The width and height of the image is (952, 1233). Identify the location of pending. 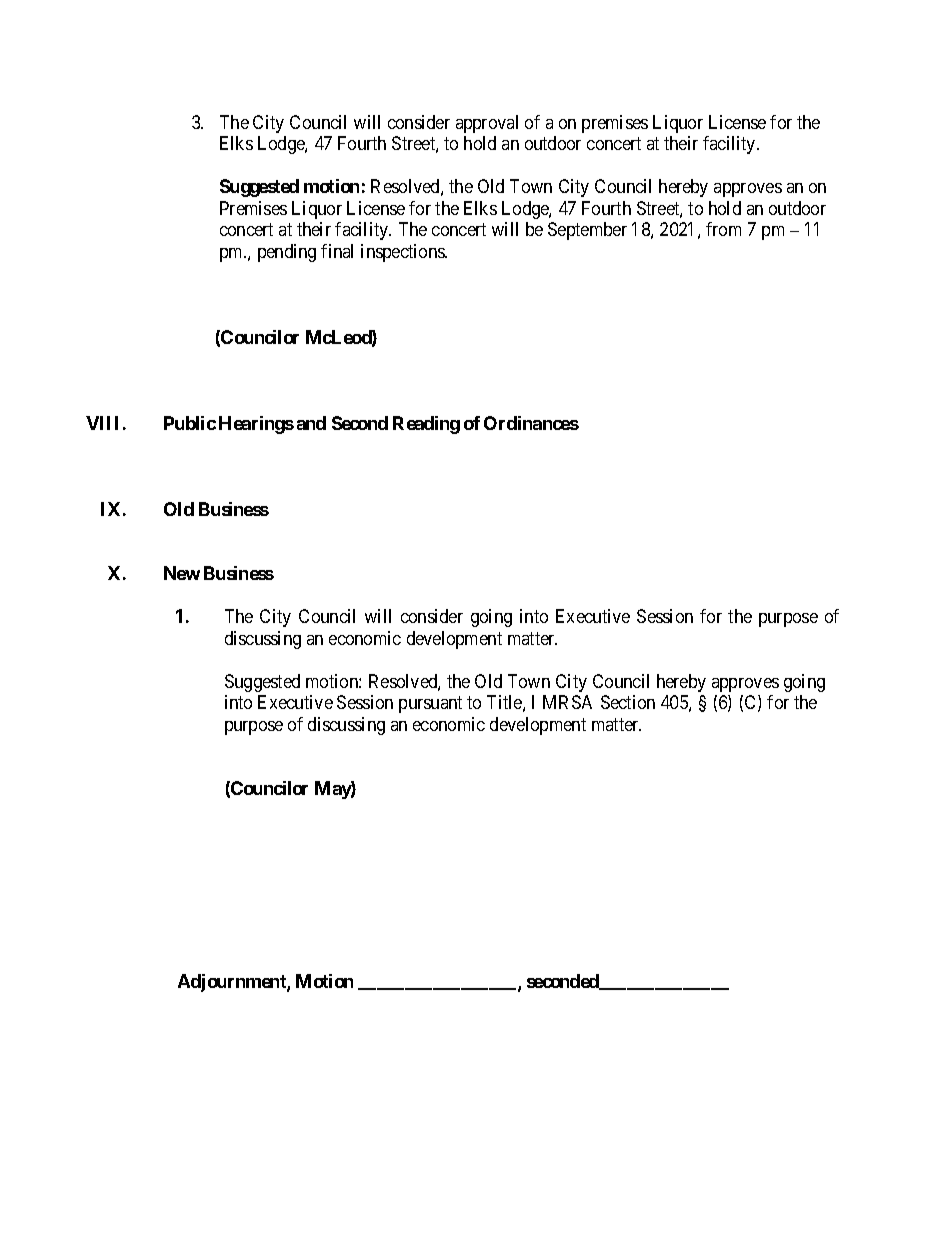
(287, 253).
